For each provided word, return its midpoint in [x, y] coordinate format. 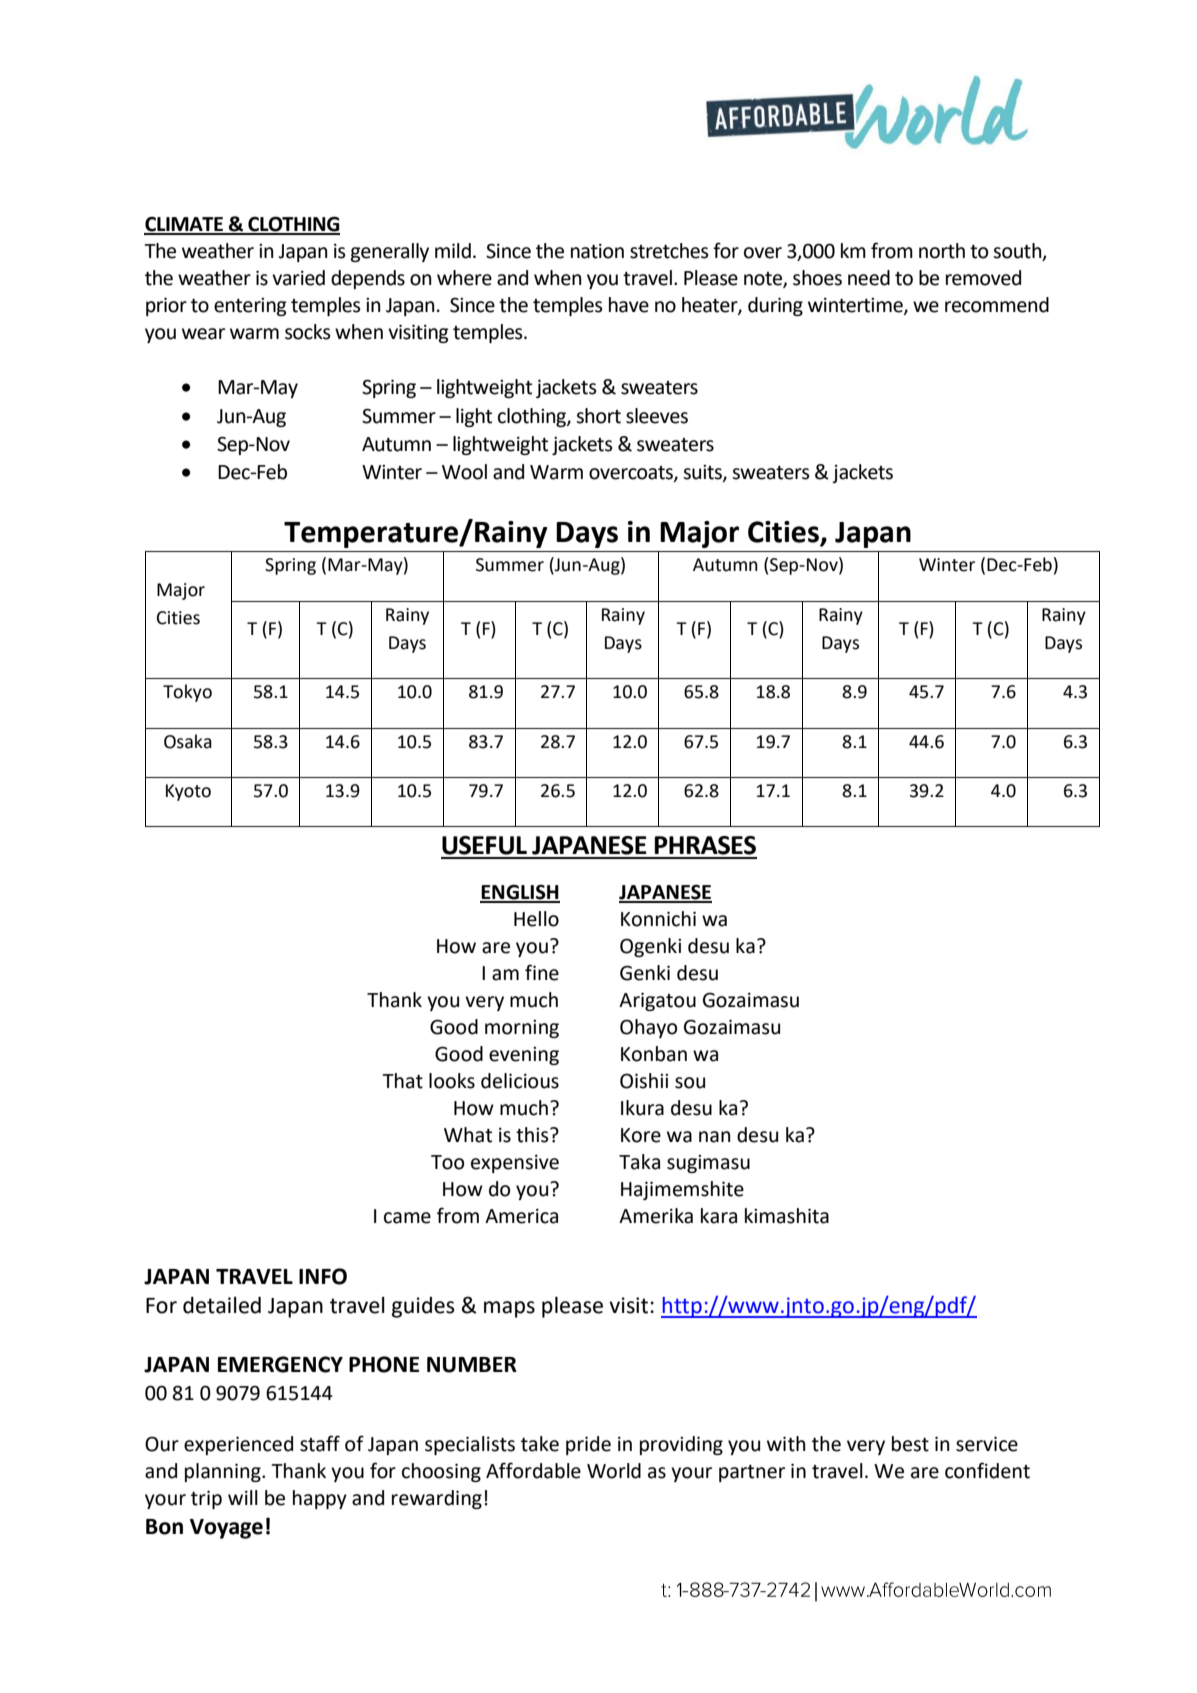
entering [250, 307]
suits [703, 473]
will [243, 1497]
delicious [520, 1081]
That [402, 1081]
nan [714, 1137]
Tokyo [187, 693]
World [614, 1471]
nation [597, 251]
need [869, 278]
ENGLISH [520, 893]
